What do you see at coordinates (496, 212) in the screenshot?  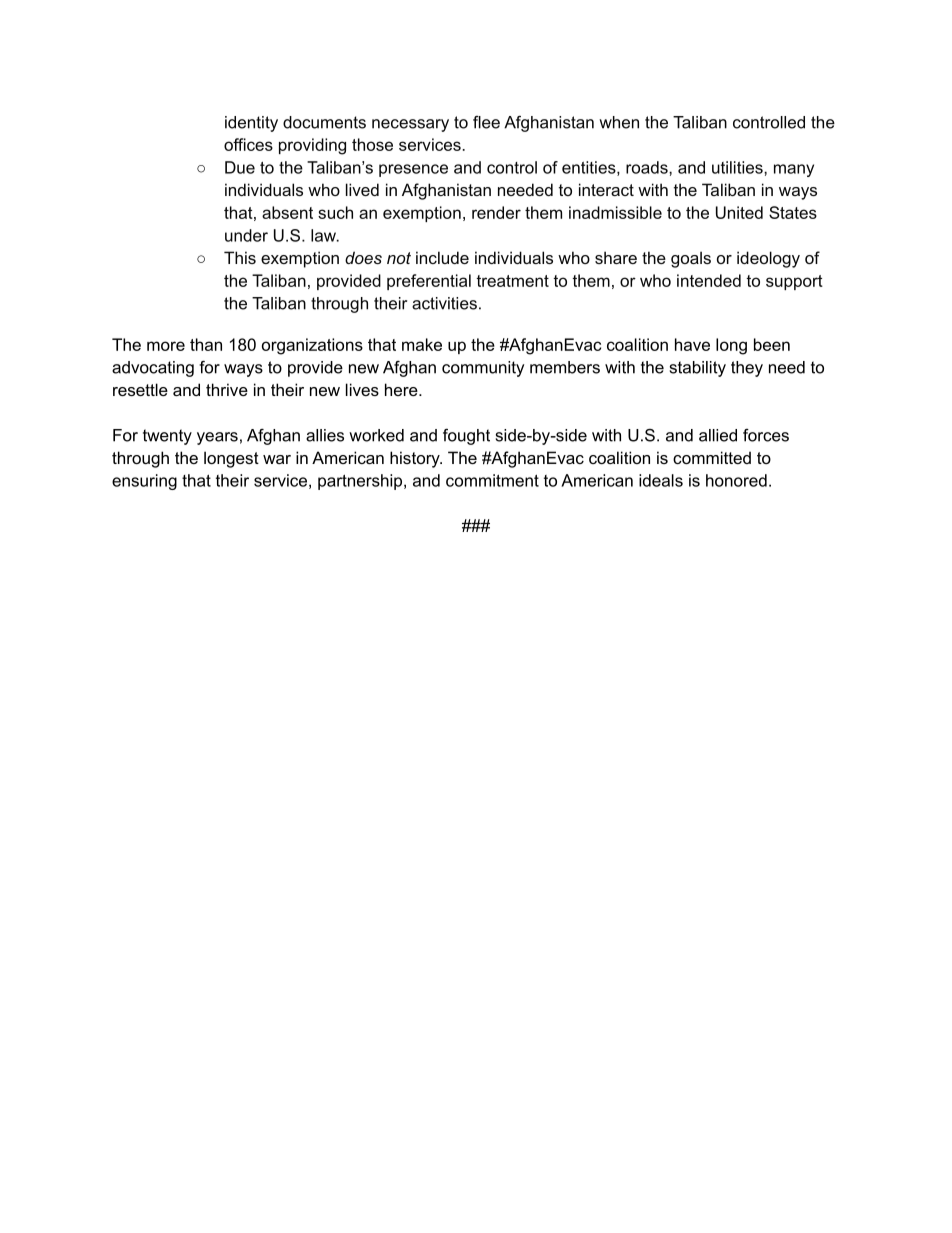 I see `render` at bounding box center [496, 212].
